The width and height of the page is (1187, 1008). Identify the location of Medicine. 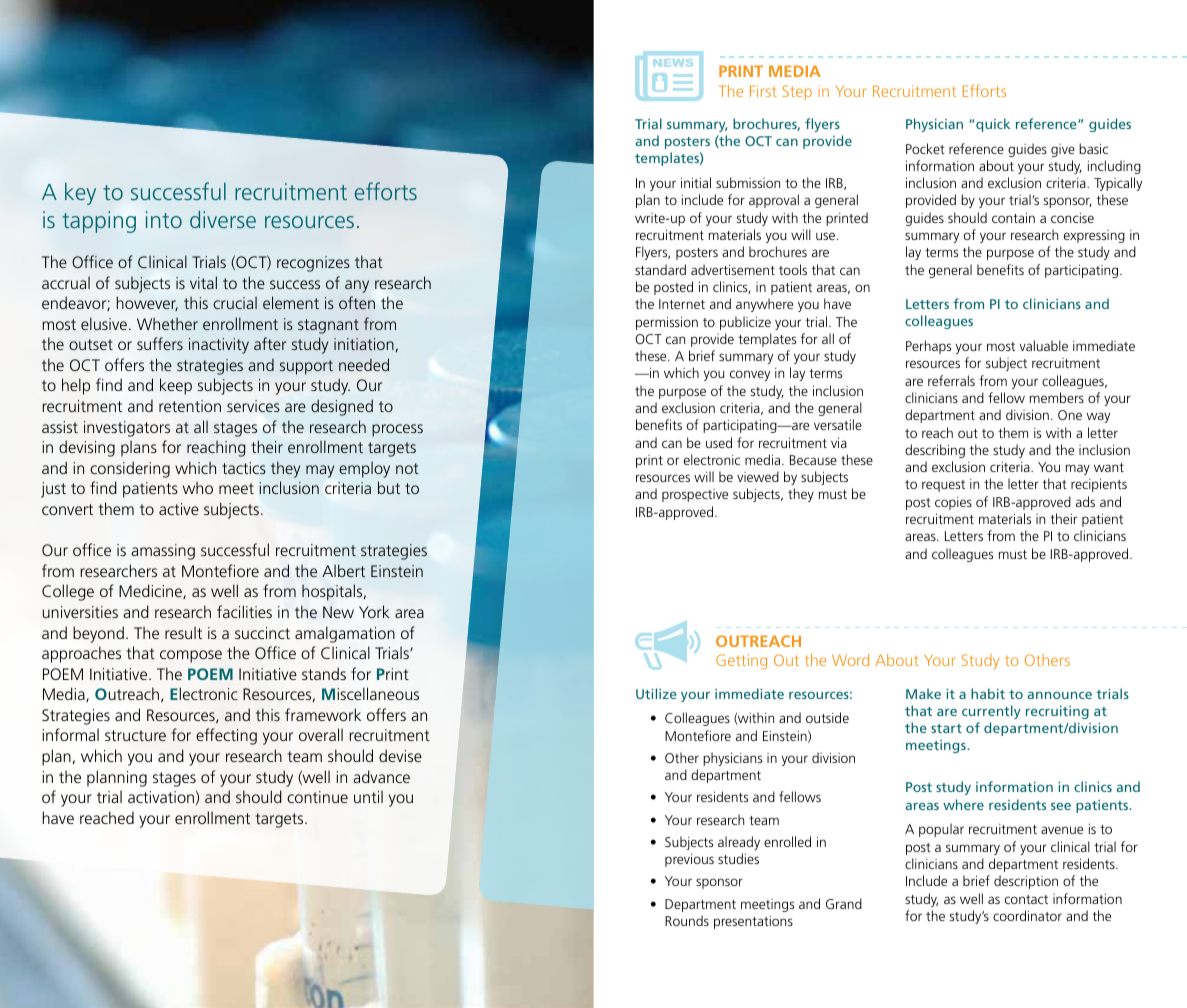
(151, 591).
